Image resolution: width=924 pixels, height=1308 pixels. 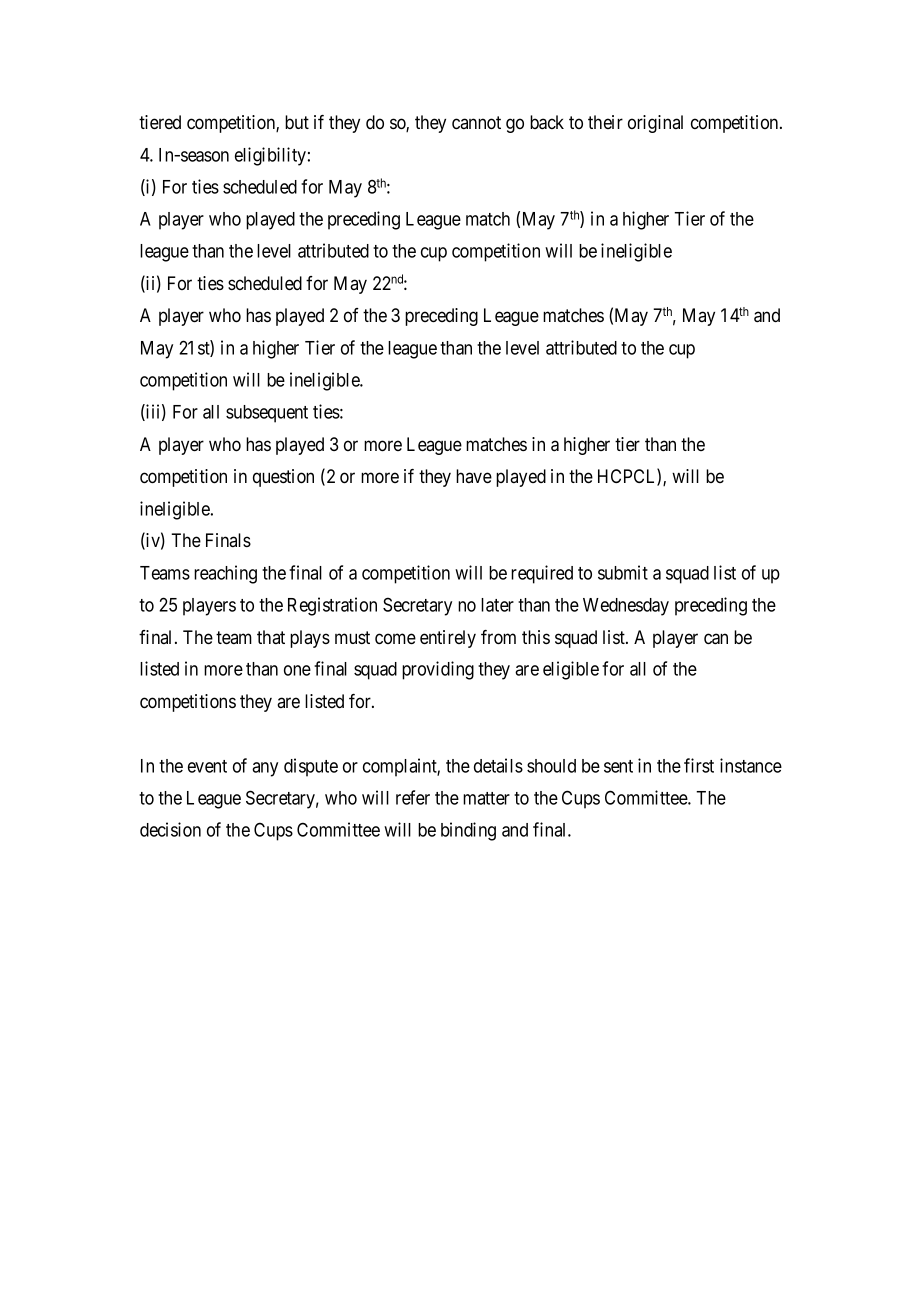 What do you see at coordinates (547, 122) in the page?
I see `back` at bounding box center [547, 122].
